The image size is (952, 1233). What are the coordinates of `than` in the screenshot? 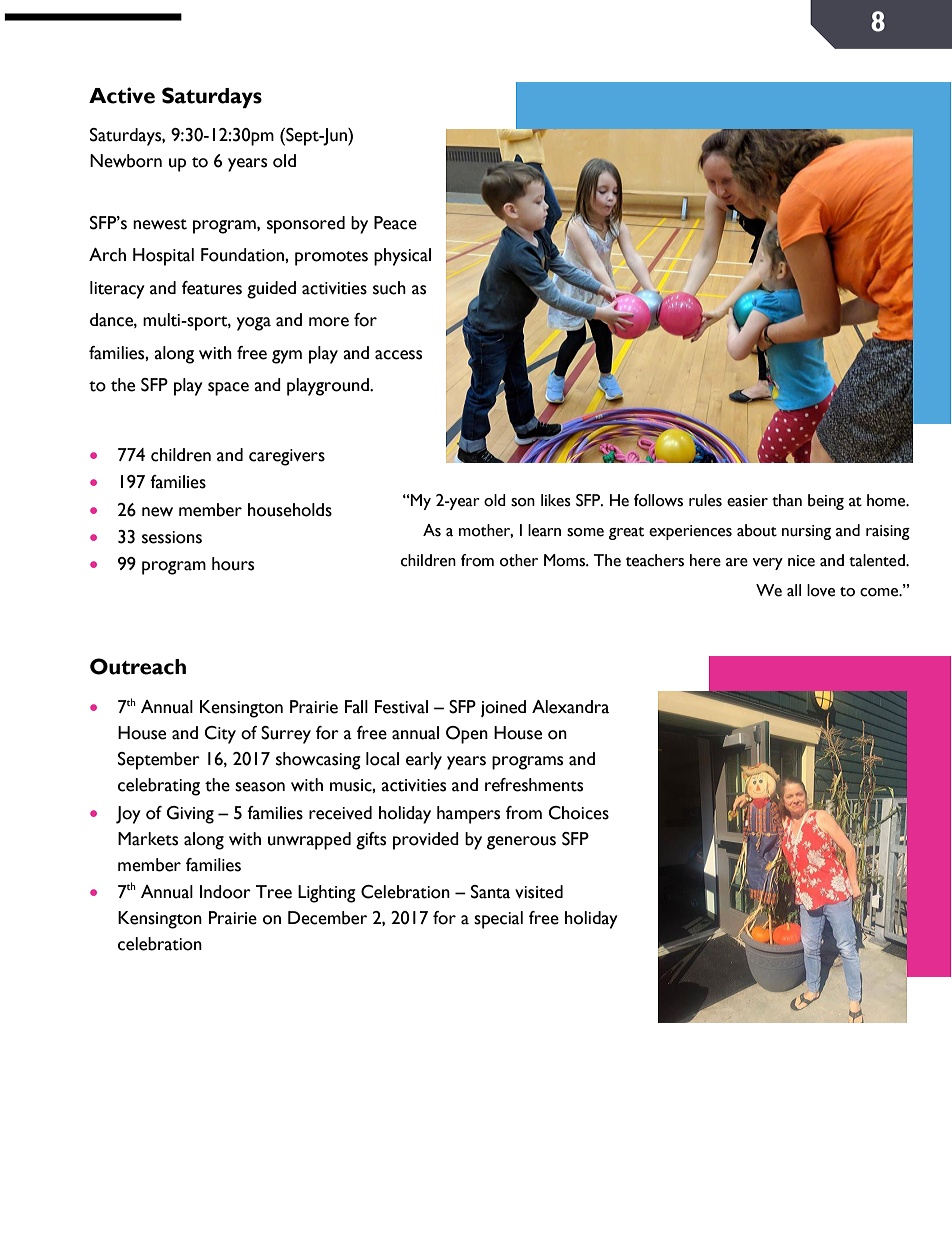 It's located at (787, 500).
